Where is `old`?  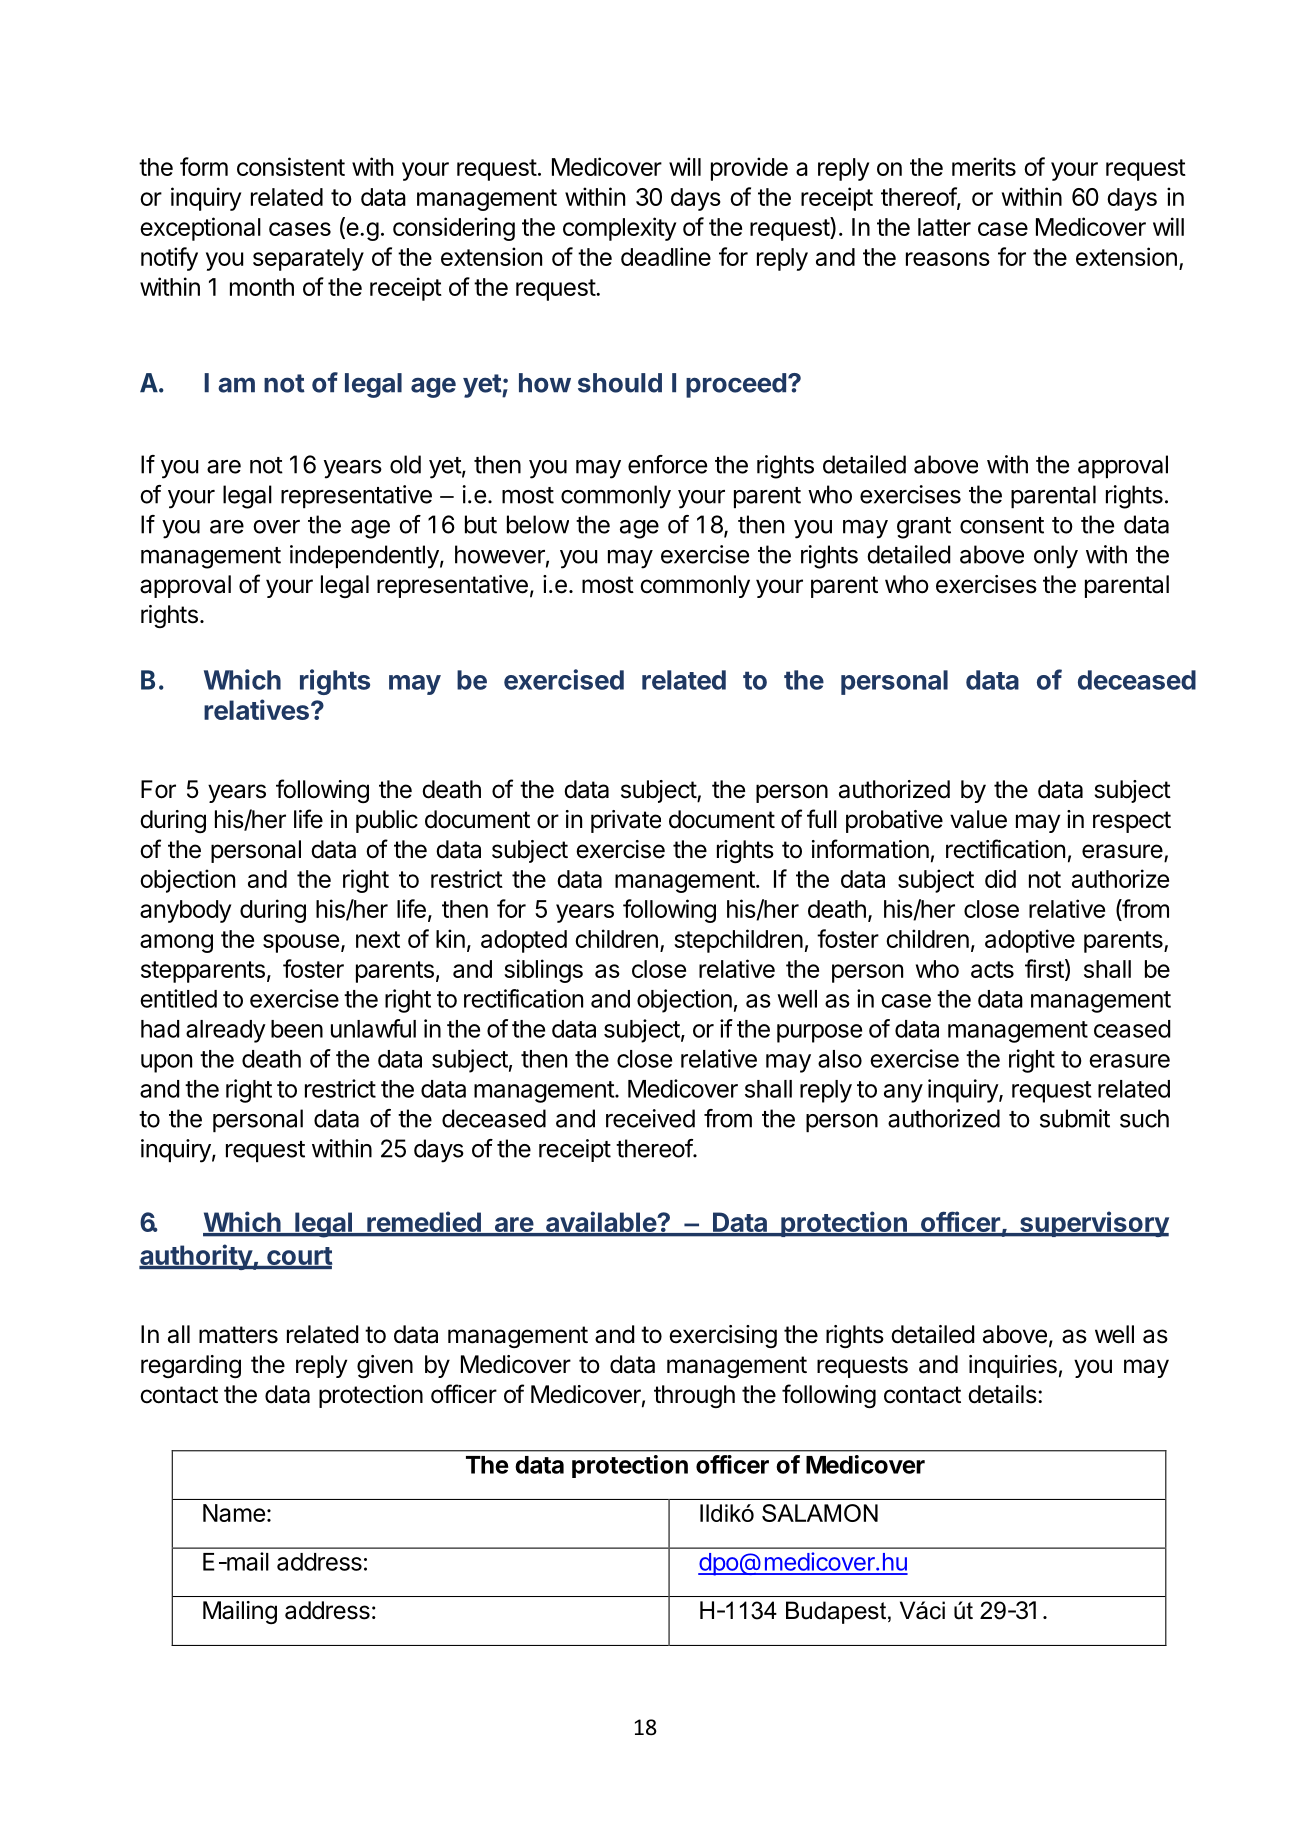
old is located at coordinates (405, 464).
